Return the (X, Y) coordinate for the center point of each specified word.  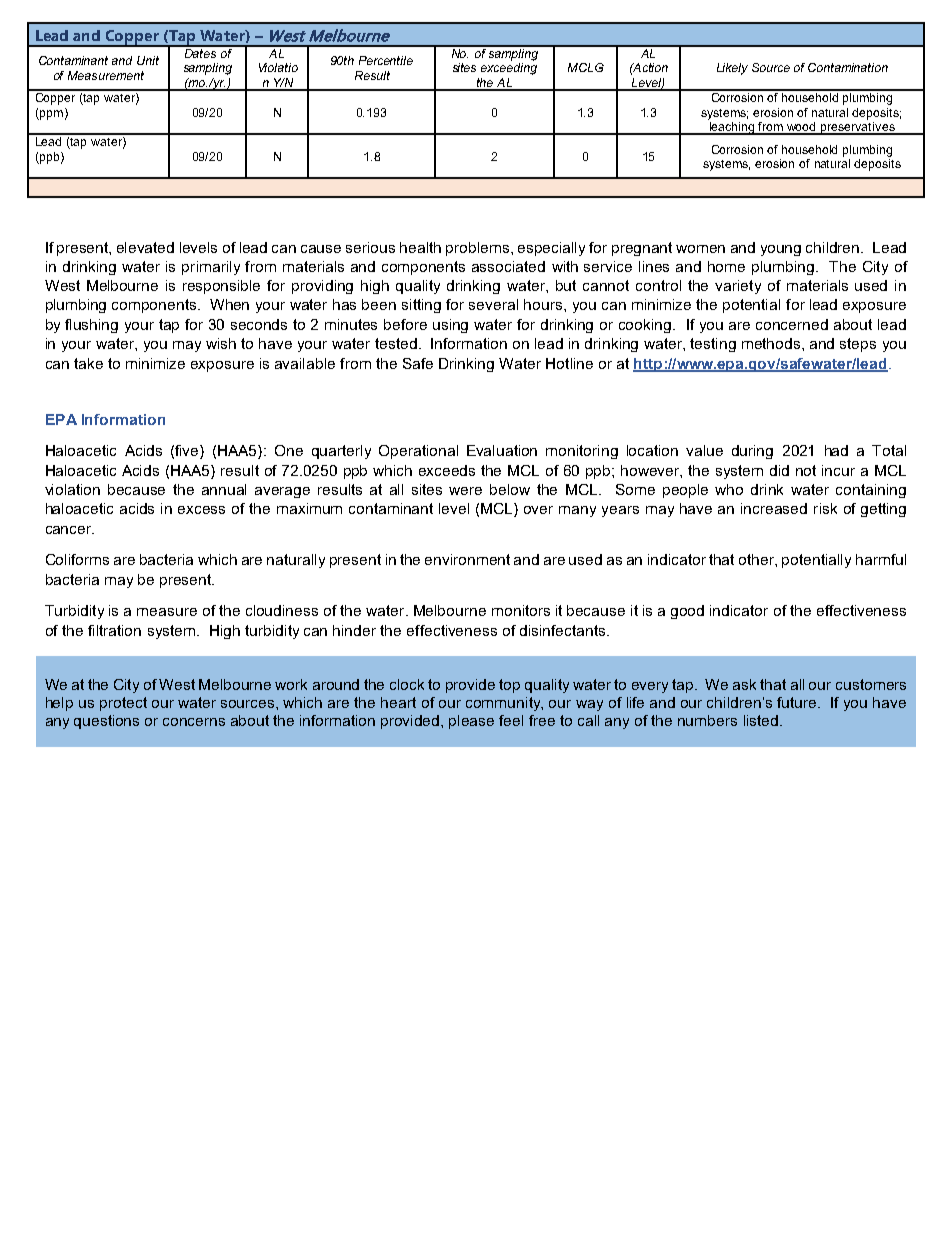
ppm (50, 115)
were (465, 491)
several (493, 304)
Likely (732, 69)
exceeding (509, 69)
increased (774, 508)
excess (201, 510)
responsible (221, 287)
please (471, 722)
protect (123, 704)
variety (738, 287)
